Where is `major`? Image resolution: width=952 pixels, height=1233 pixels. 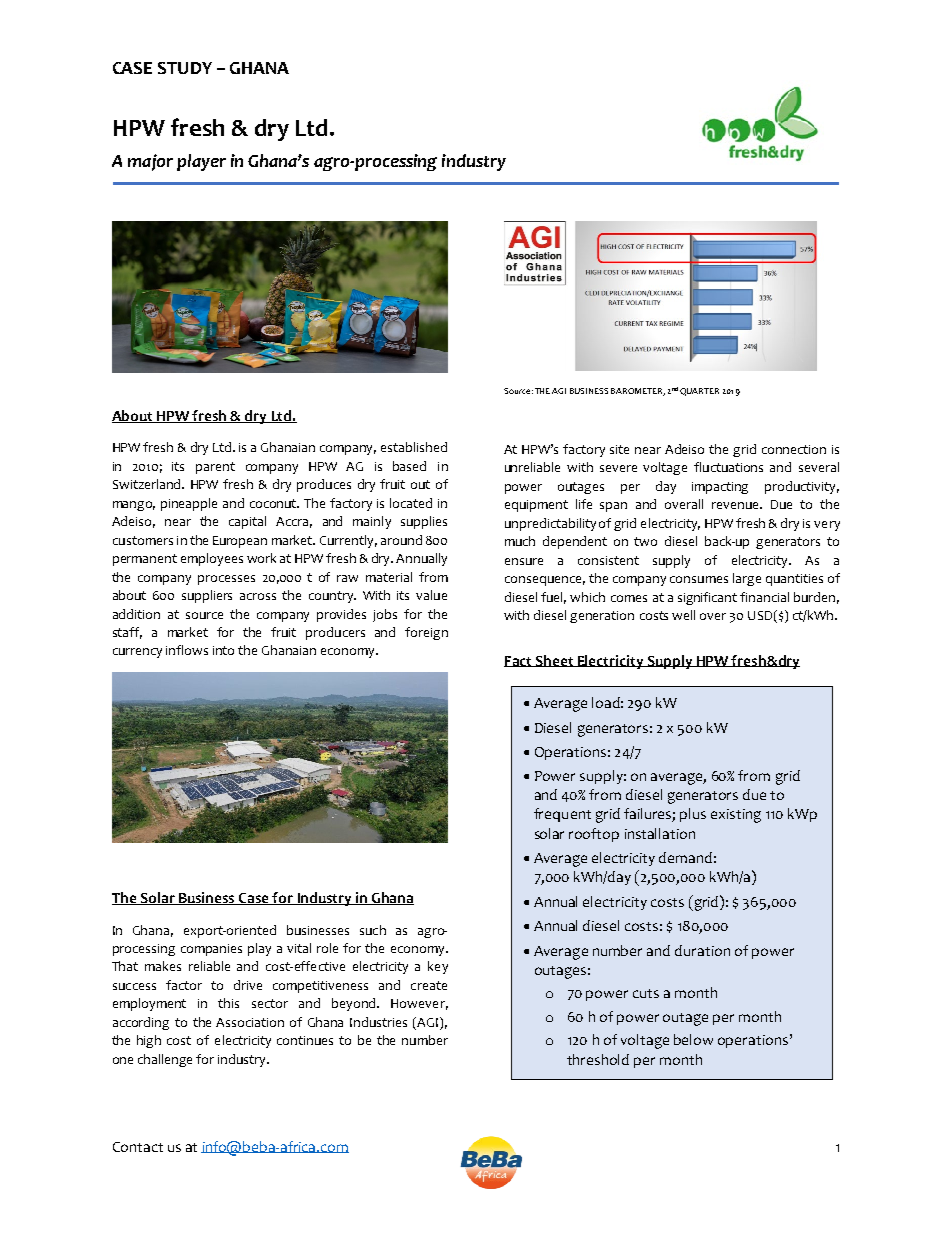
major is located at coordinates (150, 162).
